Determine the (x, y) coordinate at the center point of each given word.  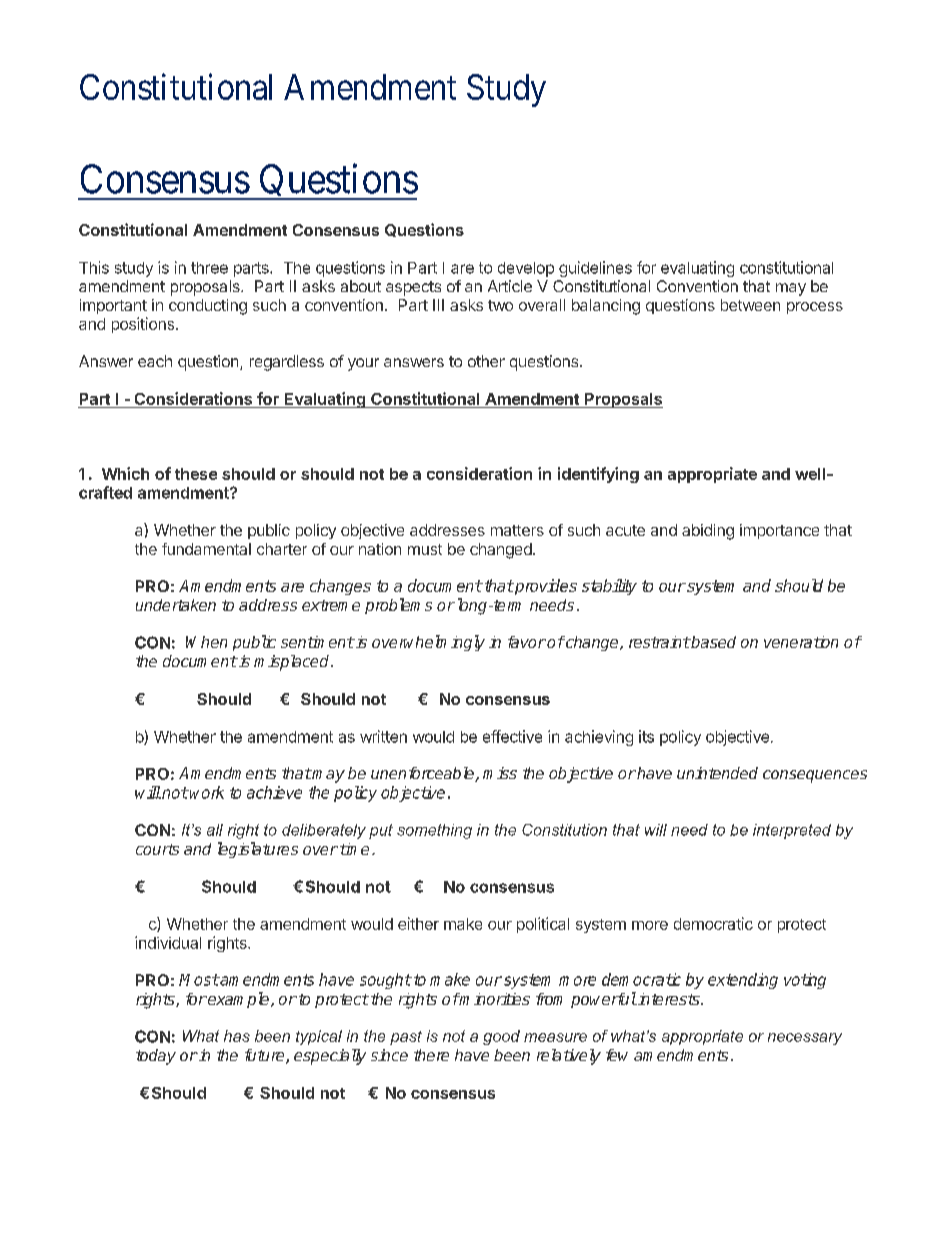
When (206, 642)
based (712, 642)
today (156, 1057)
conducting (208, 307)
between (750, 305)
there (431, 1055)
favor (527, 642)
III (438, 305)
